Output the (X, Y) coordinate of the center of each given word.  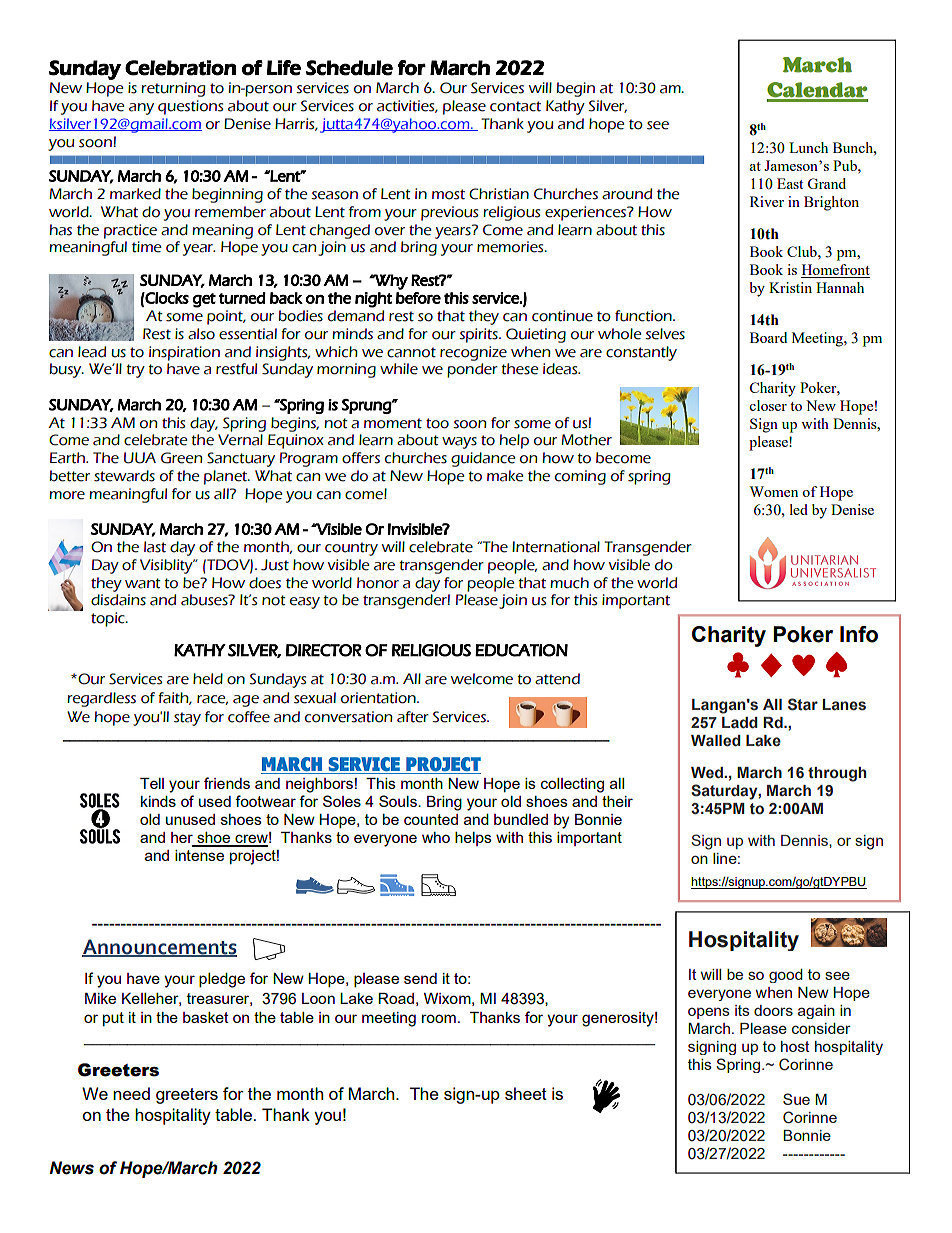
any (141, 109)
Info (859, 634)
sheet (526, 1093)
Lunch (808, 147)
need (131, 1093)
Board (768, 337)
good (786, 976)
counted (431, 819)
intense (199, 855)
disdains (118, 600)
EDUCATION (521, 650)
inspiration (184, 353)
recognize (473, 353)
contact (515, 106)
